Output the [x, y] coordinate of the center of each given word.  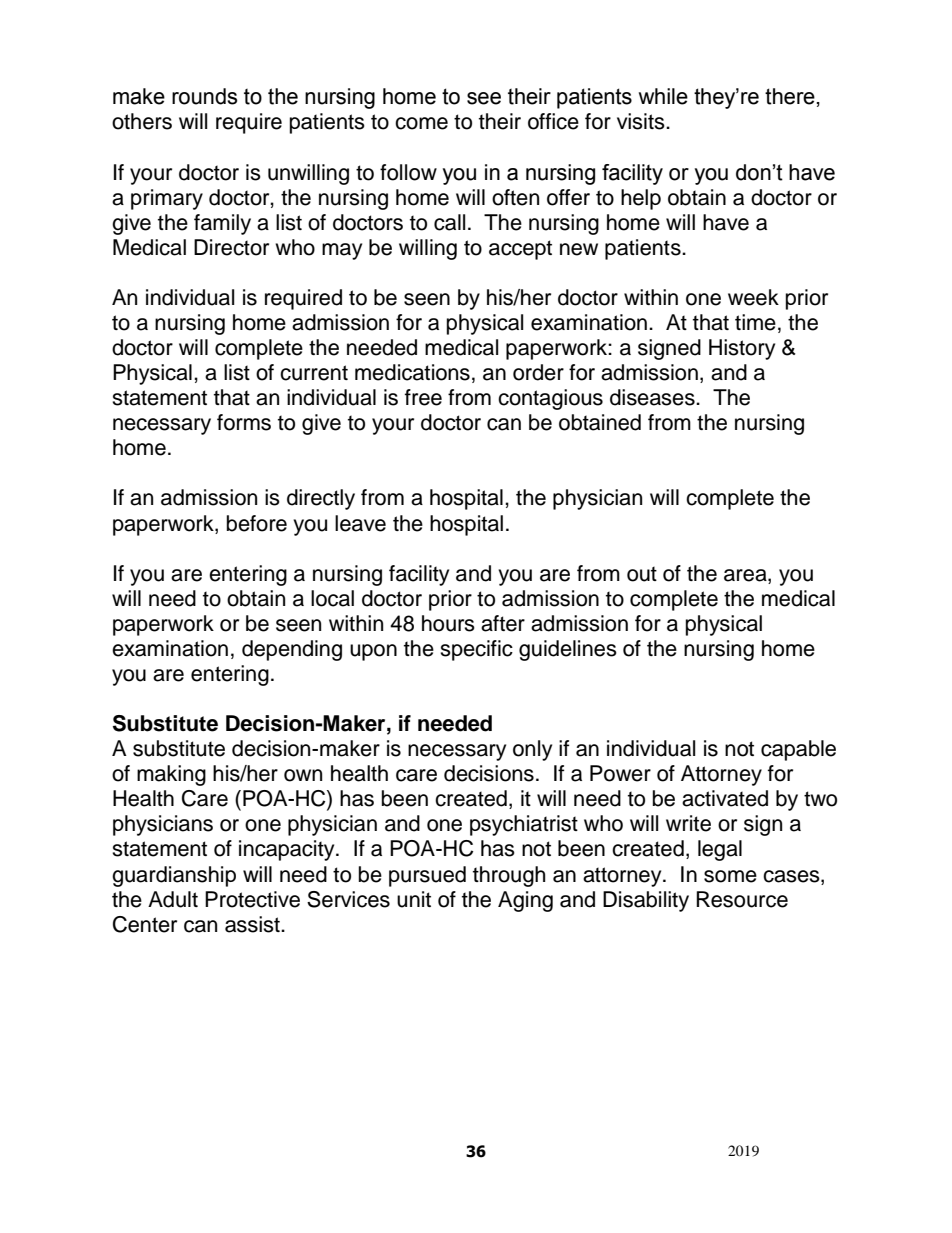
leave [360, 523]
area [746, 575]
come [421, 123]
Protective [252, 899]
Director [231, 247]
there [790, 96]
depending [292, 650]
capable [798, 750]
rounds [204, 96]
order [538, 372]
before [257, 523]
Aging [525, 901]
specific [476, 650]
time [755, 322]
